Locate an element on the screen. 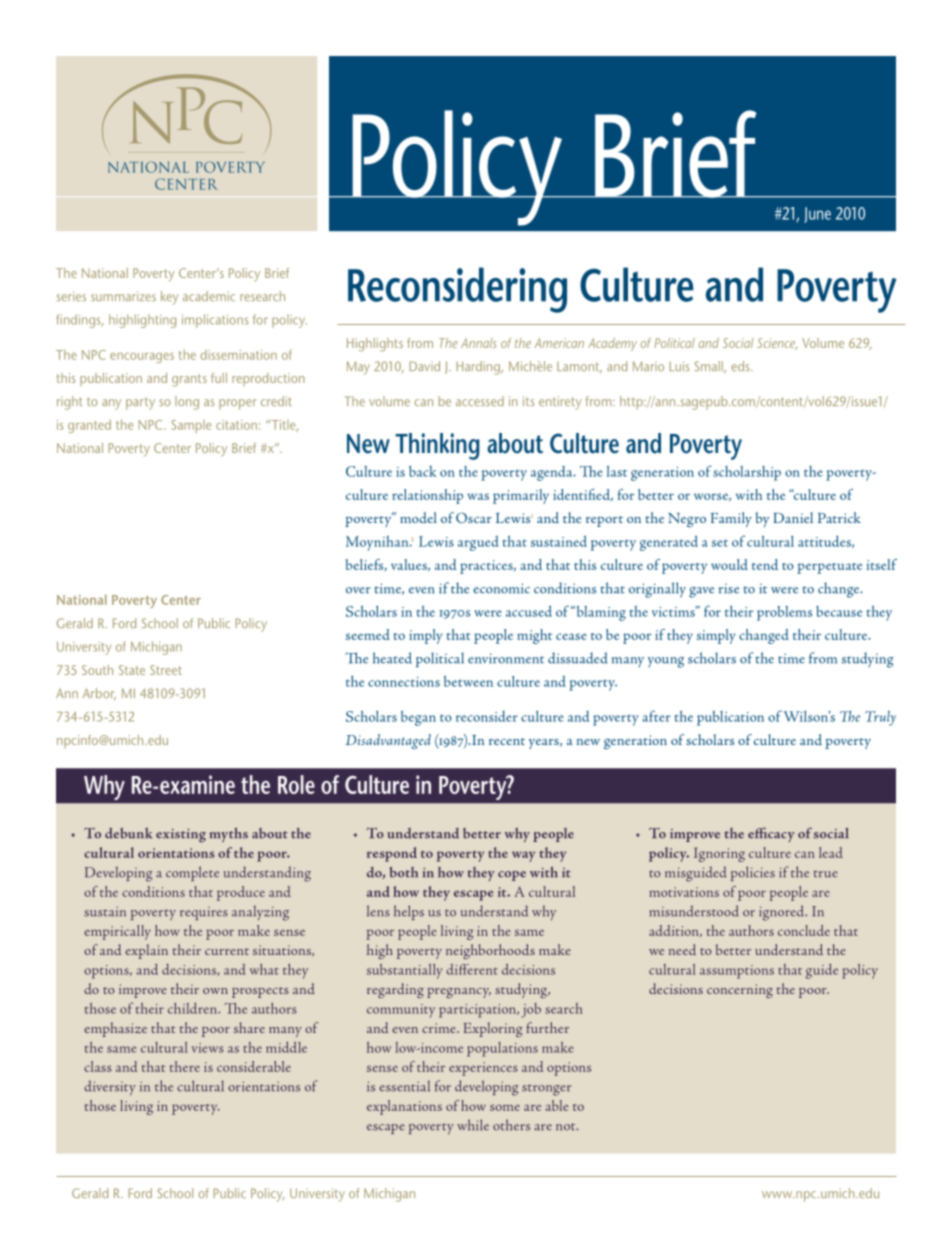 This screenshot has width=952, height=1233. between is located at coordinates (468, 681).
